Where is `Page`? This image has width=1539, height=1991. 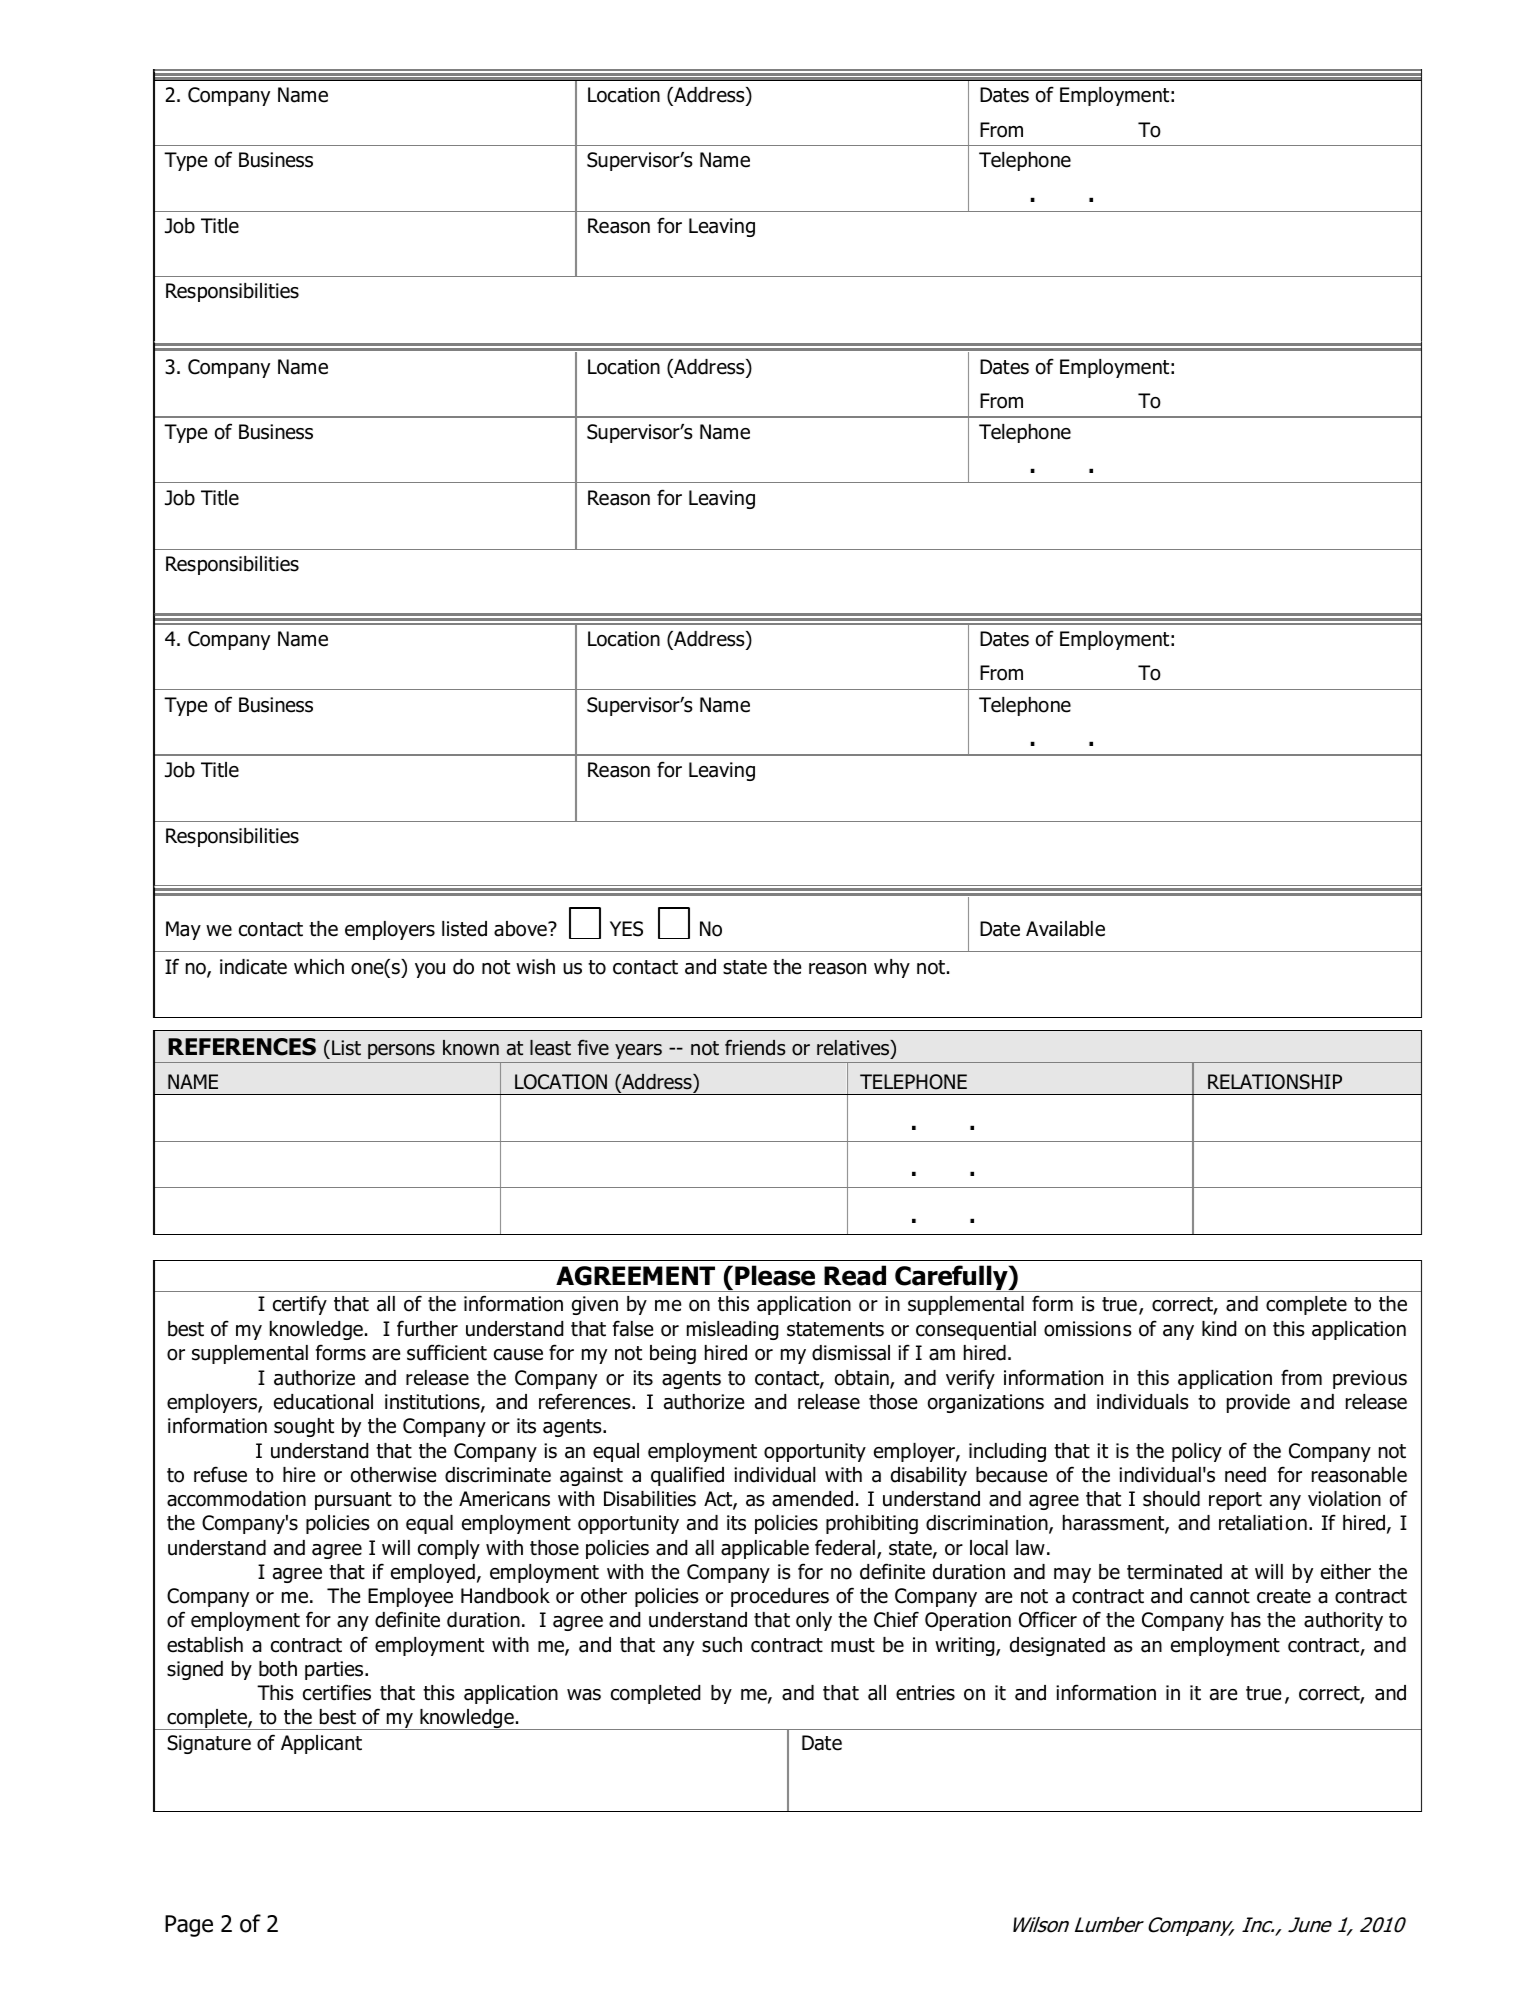 Page is located at coordinates (189, 1926).
